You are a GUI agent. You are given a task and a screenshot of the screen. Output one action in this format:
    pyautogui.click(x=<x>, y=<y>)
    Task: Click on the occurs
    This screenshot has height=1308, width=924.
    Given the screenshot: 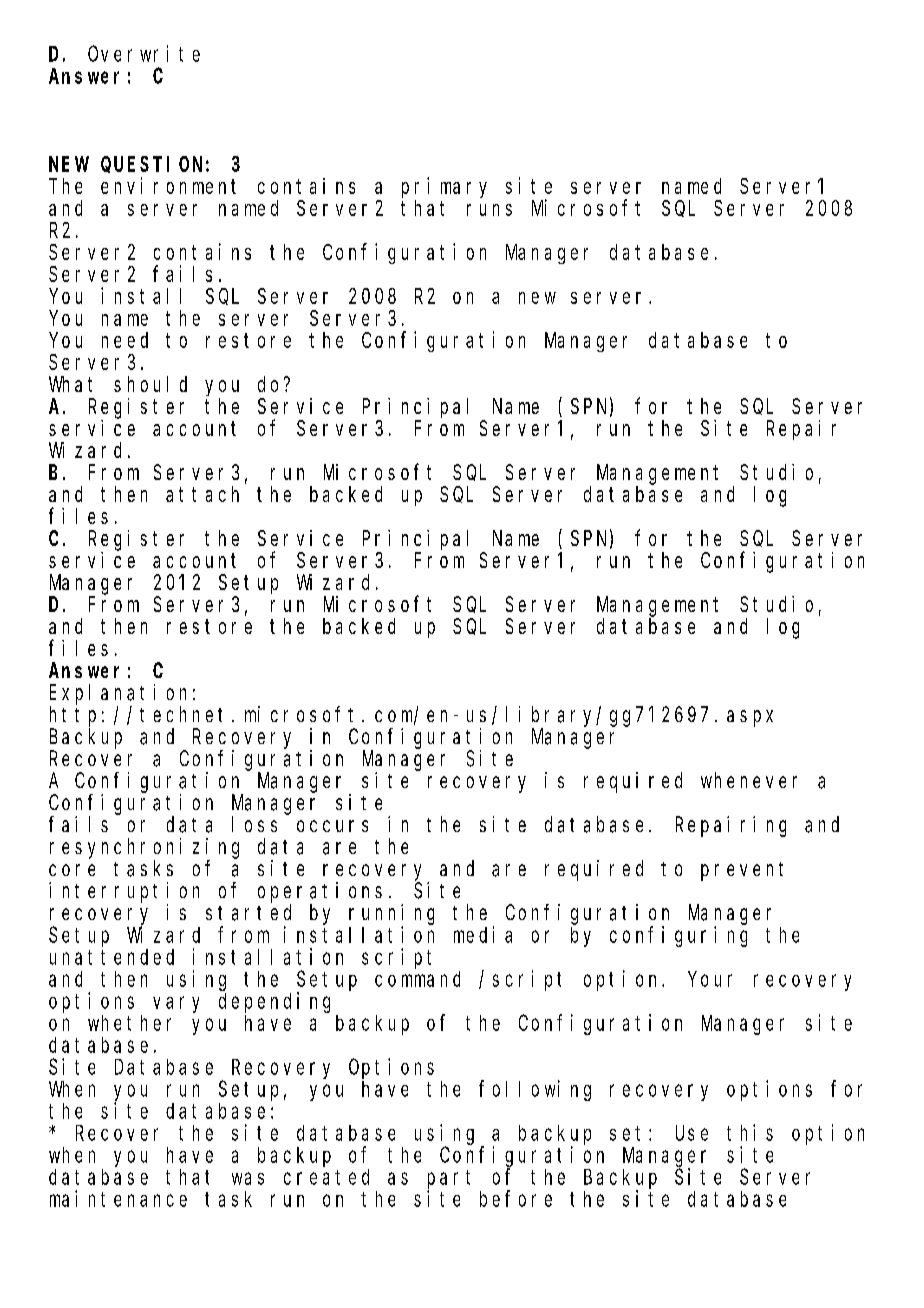 What is the action you would take?
    pyautogui.click(x=332, y=826)
